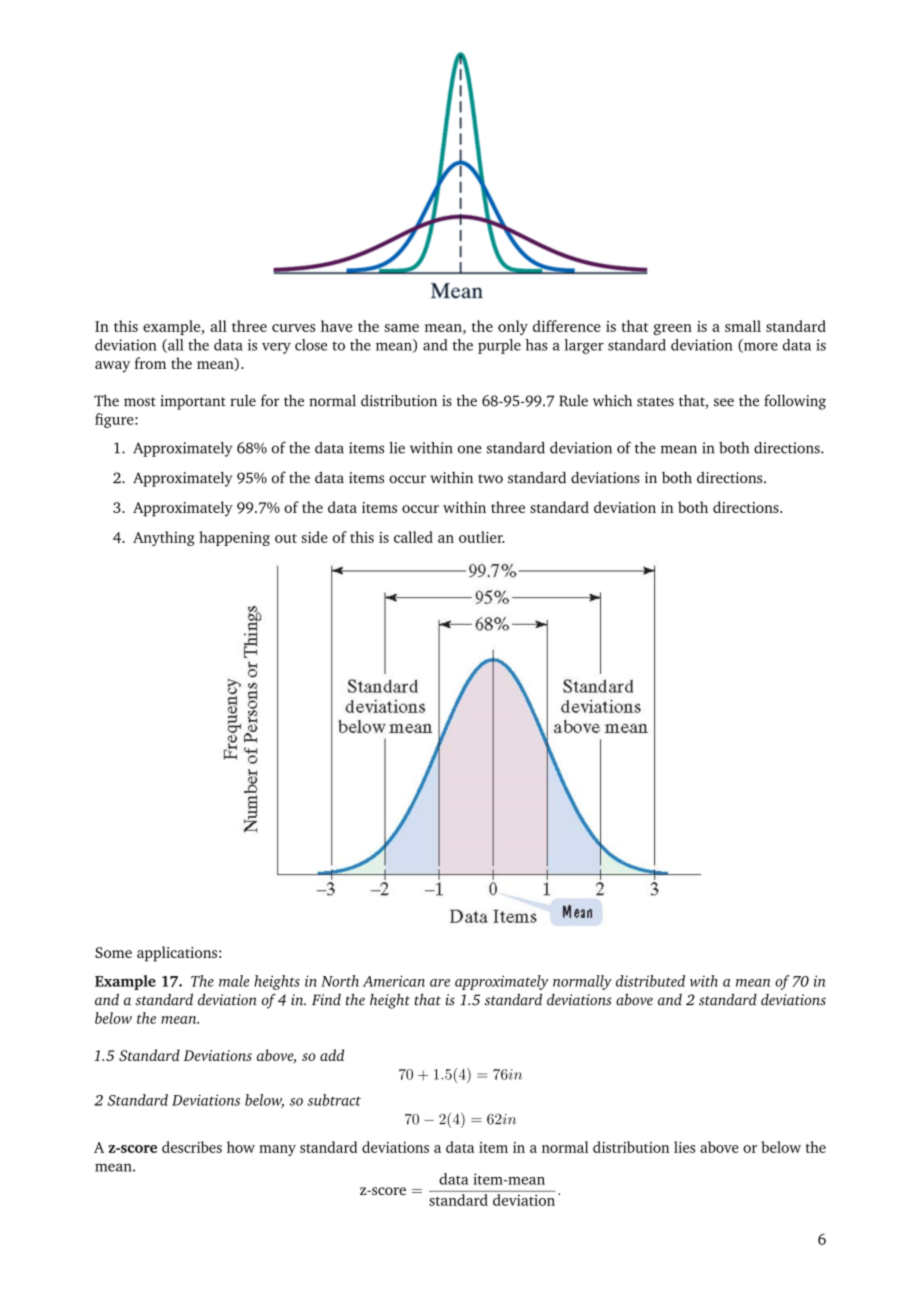  Describe the element at coordinates (743, 326) in the image. I see `small` at that location.
